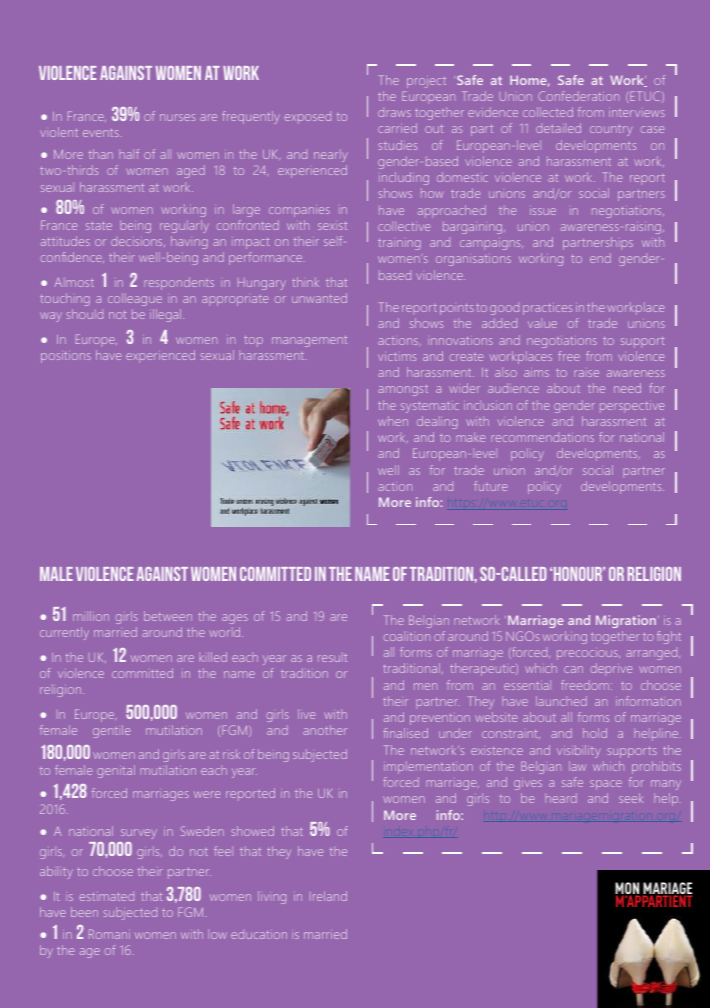 This image has width=710, height=1008. Describe the element at coordinates (393, 421) in the image. I see `when` at that location.
